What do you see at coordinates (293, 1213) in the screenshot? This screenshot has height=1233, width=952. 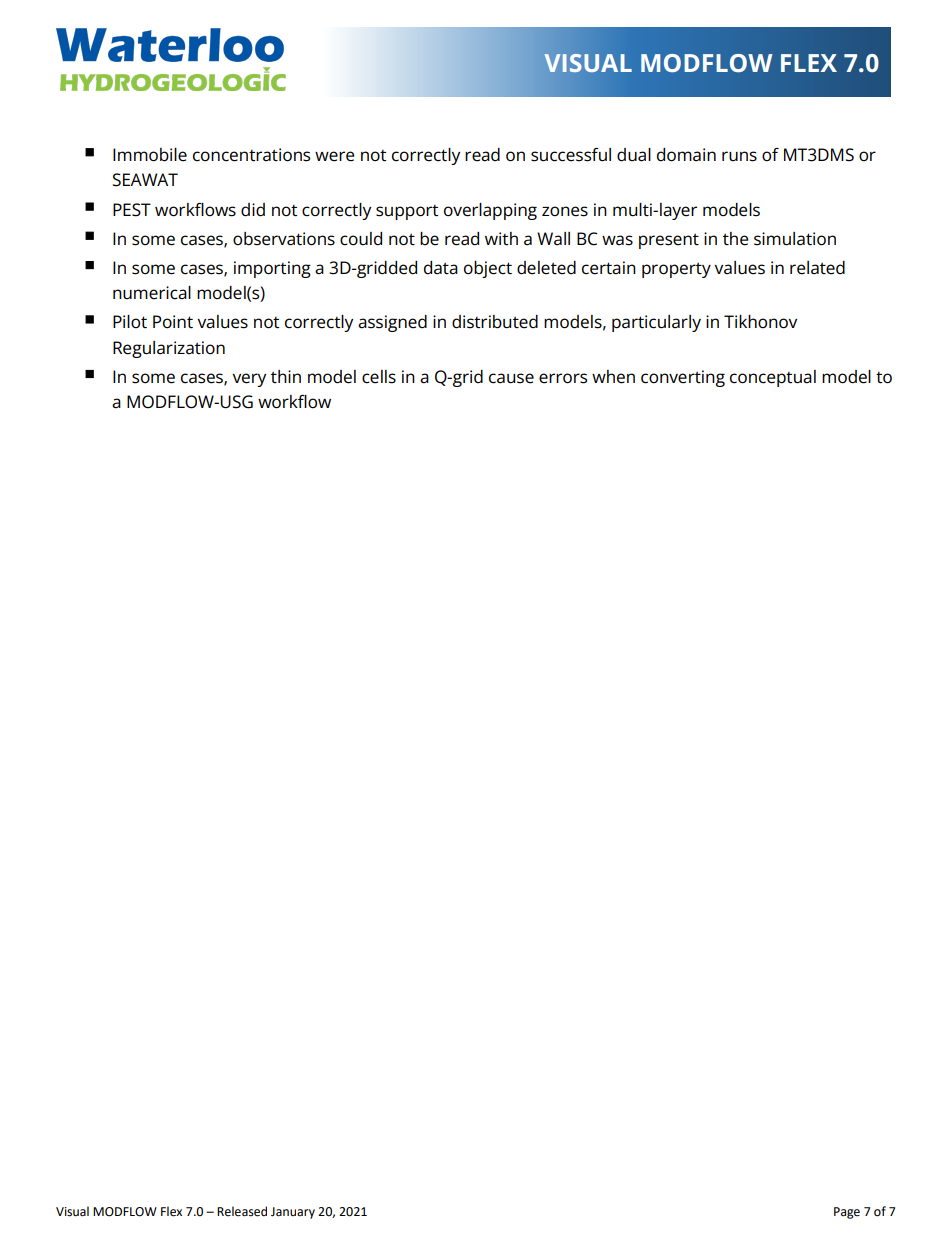 I see `January` at bounding box center [293, 1213].
